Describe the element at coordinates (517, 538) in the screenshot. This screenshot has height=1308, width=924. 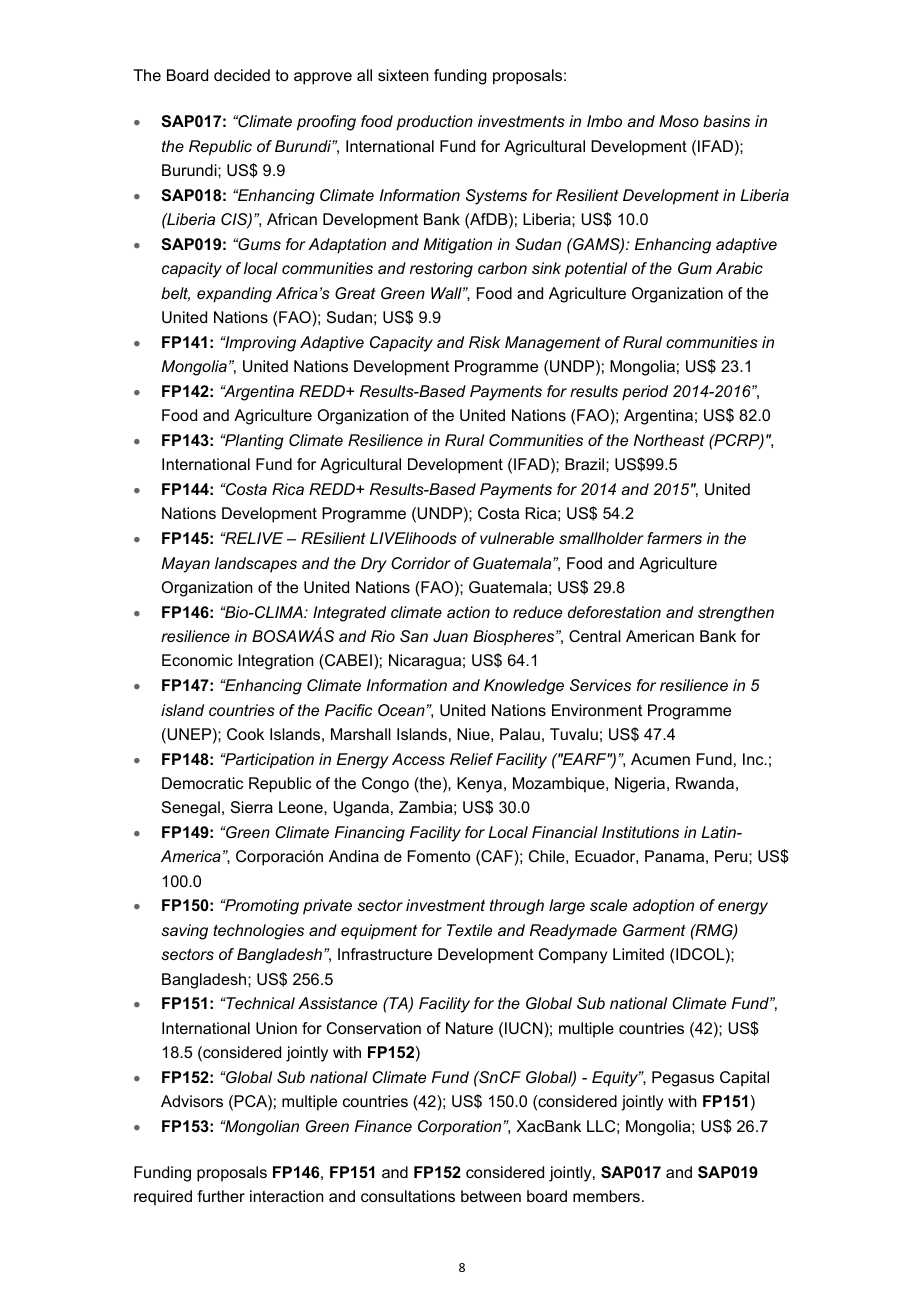
I see `vulnerable` at that location.
